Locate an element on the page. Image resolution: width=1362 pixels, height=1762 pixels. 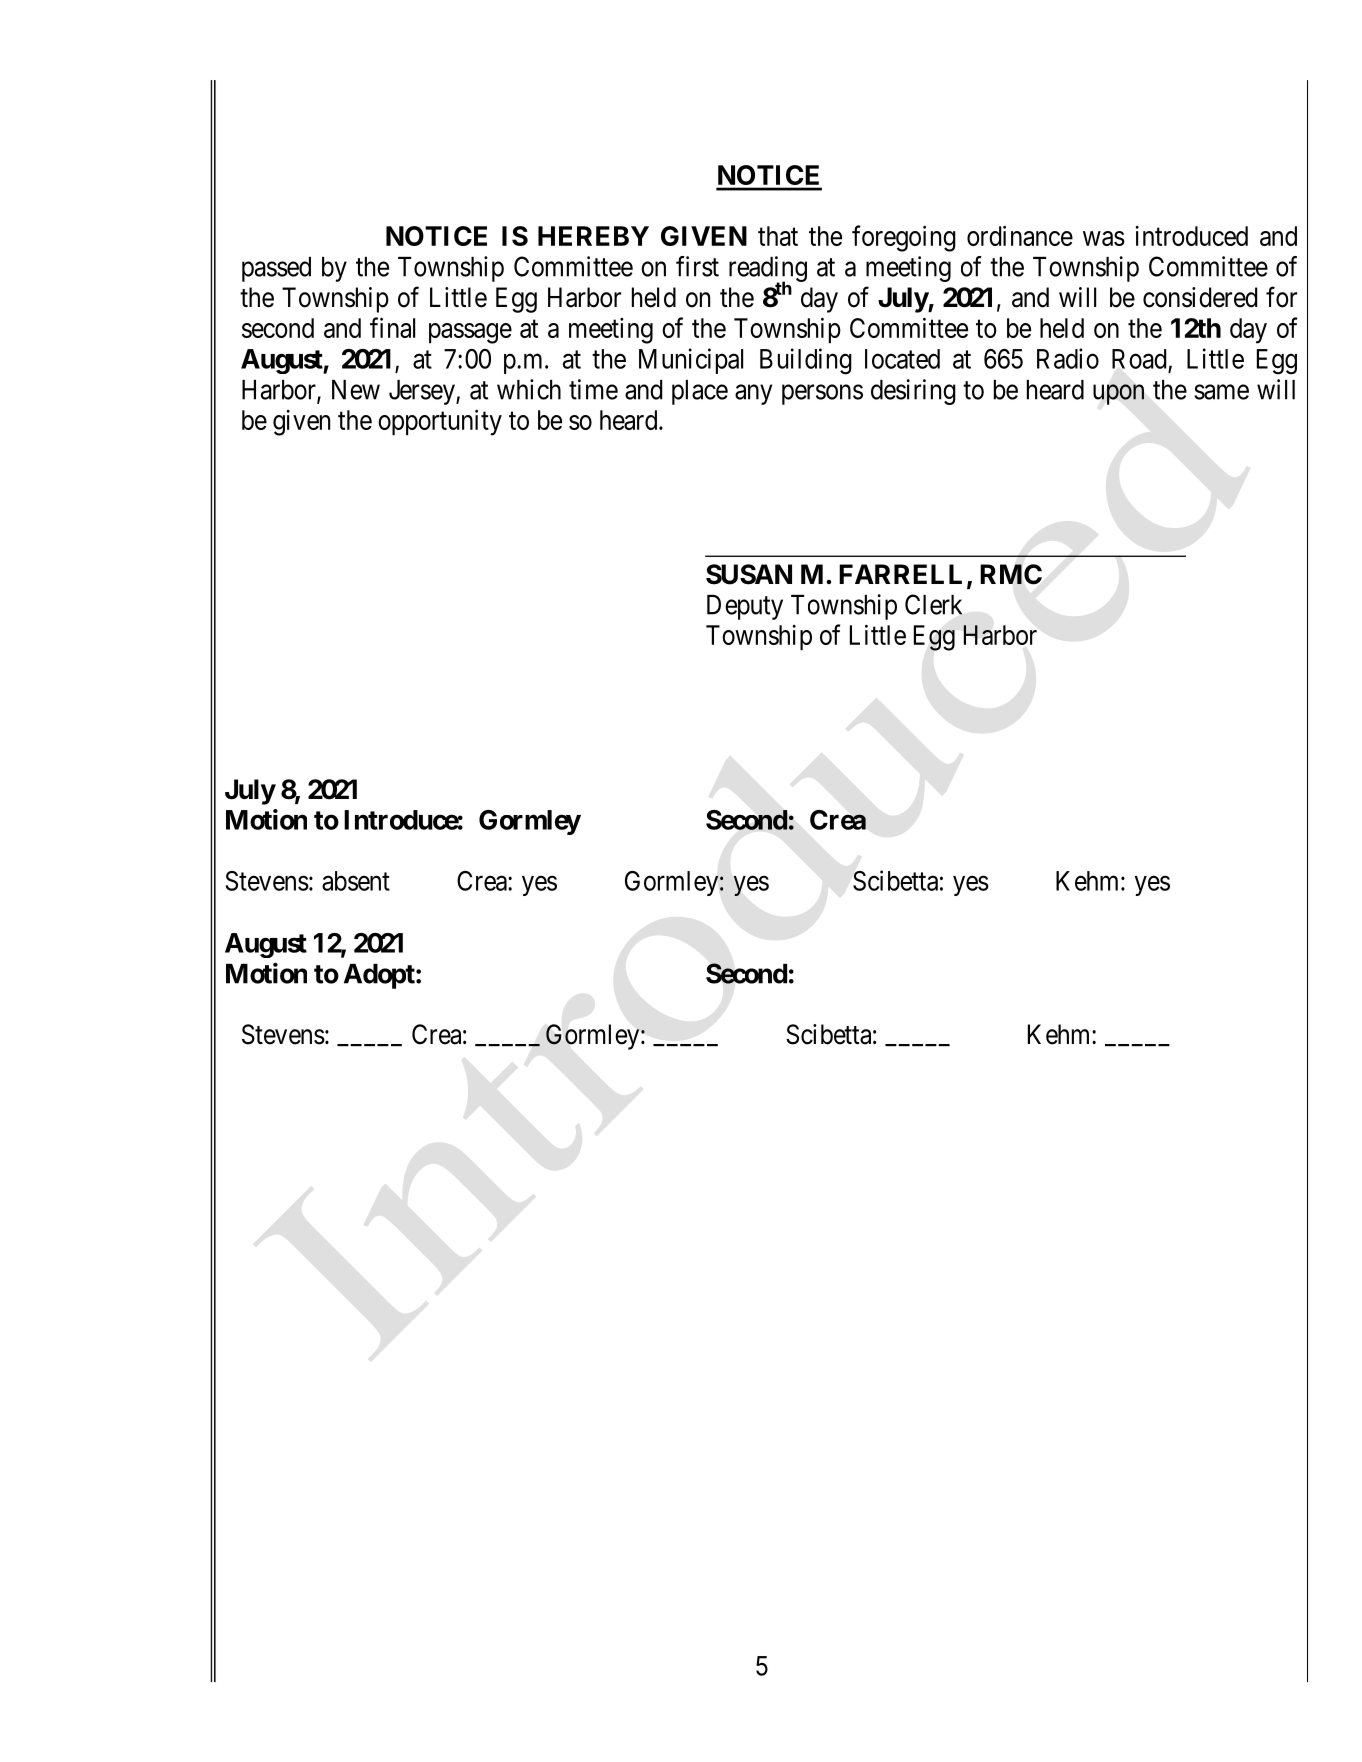
Deputy is located at coordinates (745, 607).
